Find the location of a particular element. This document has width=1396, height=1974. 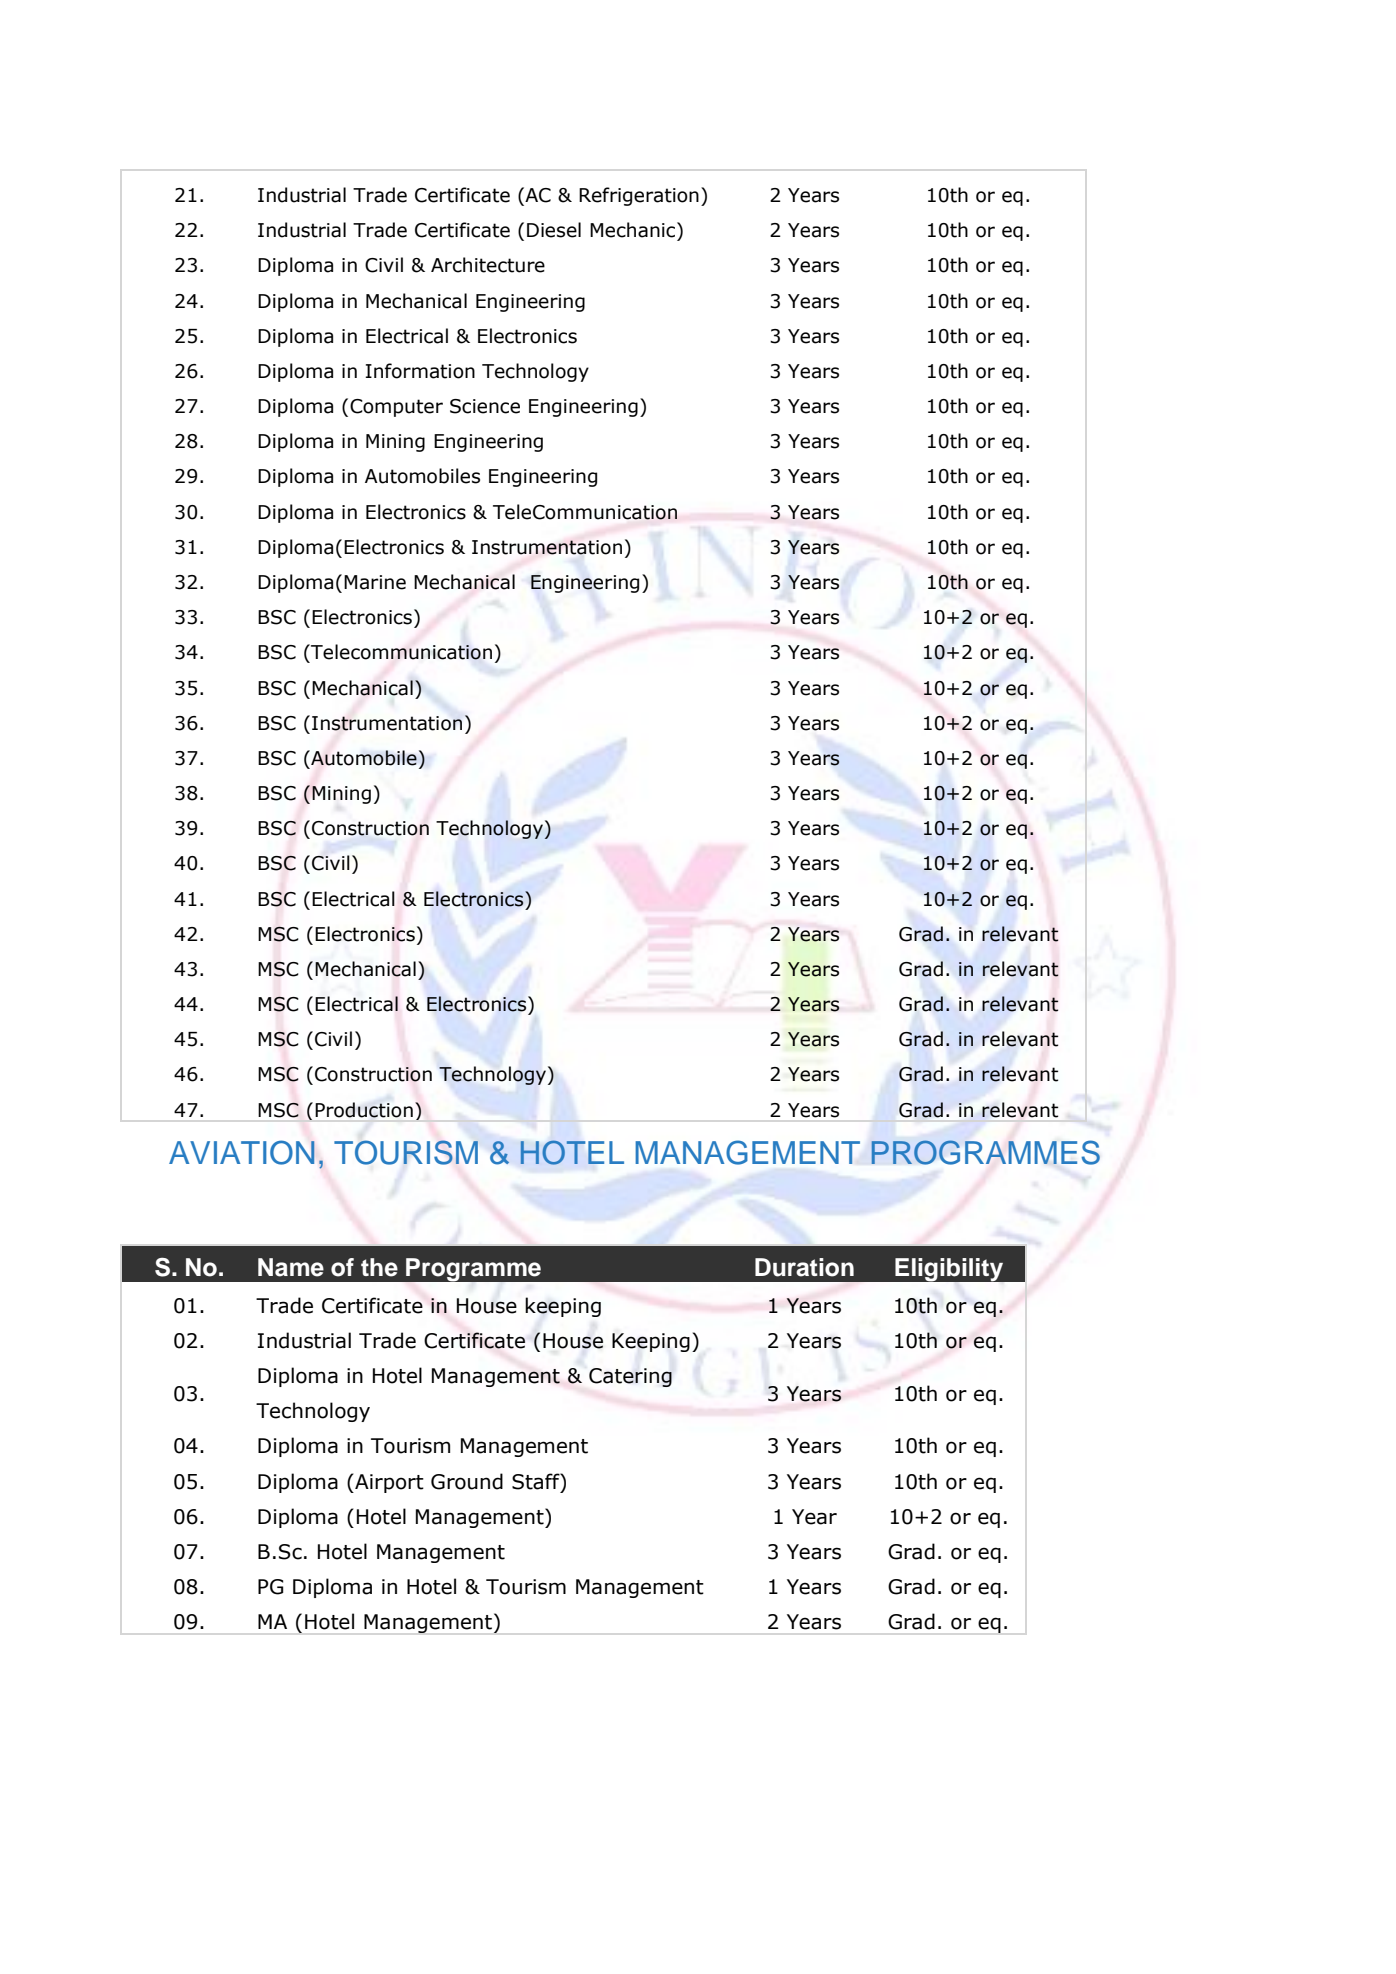

Science is located at coordinates (485, 406).
